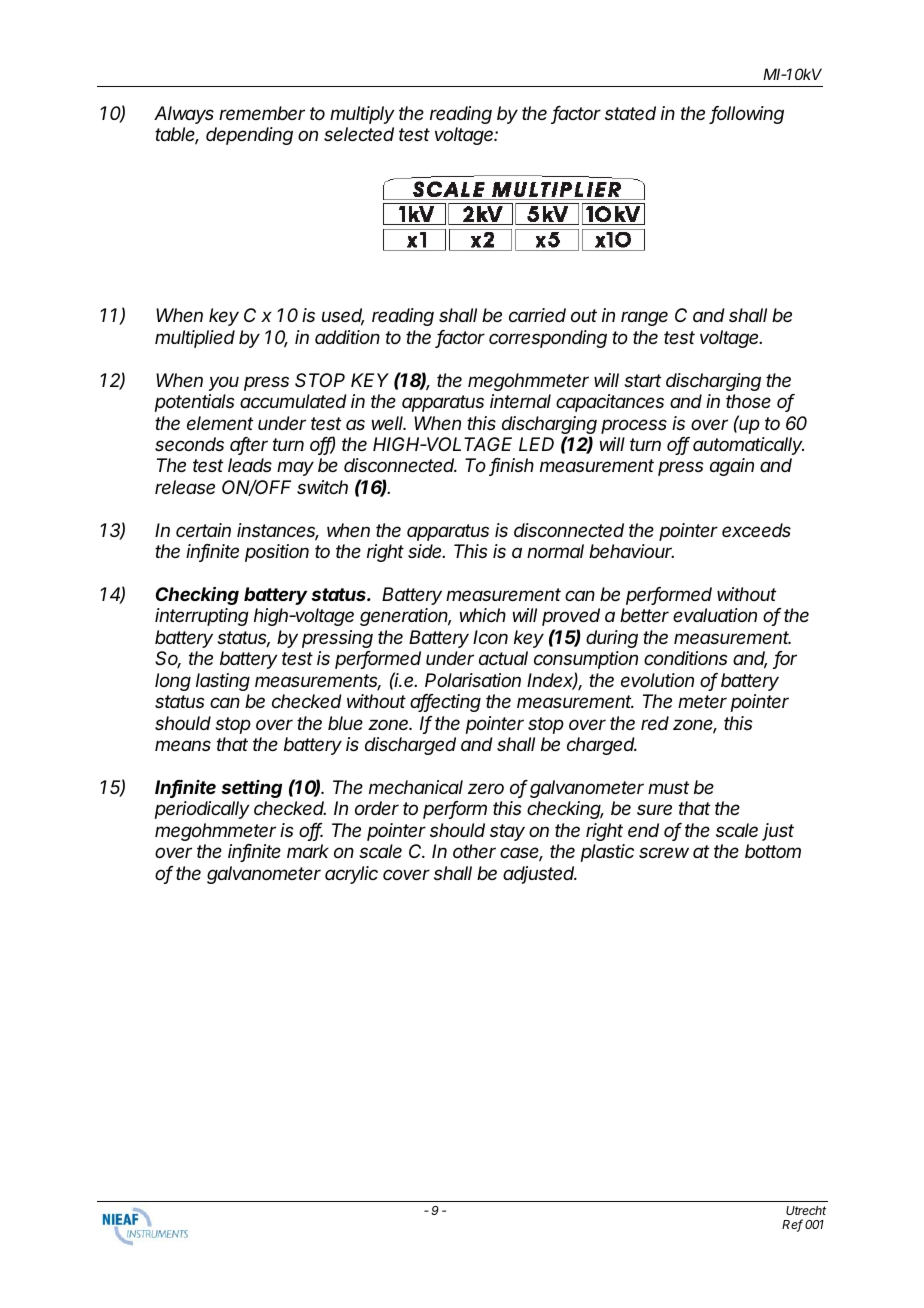 Image resolution: width=924 pixels, height=1308 pixels. Describe the element at coordinates (308, 851) in the screenshot. I see `mark` at that location.
